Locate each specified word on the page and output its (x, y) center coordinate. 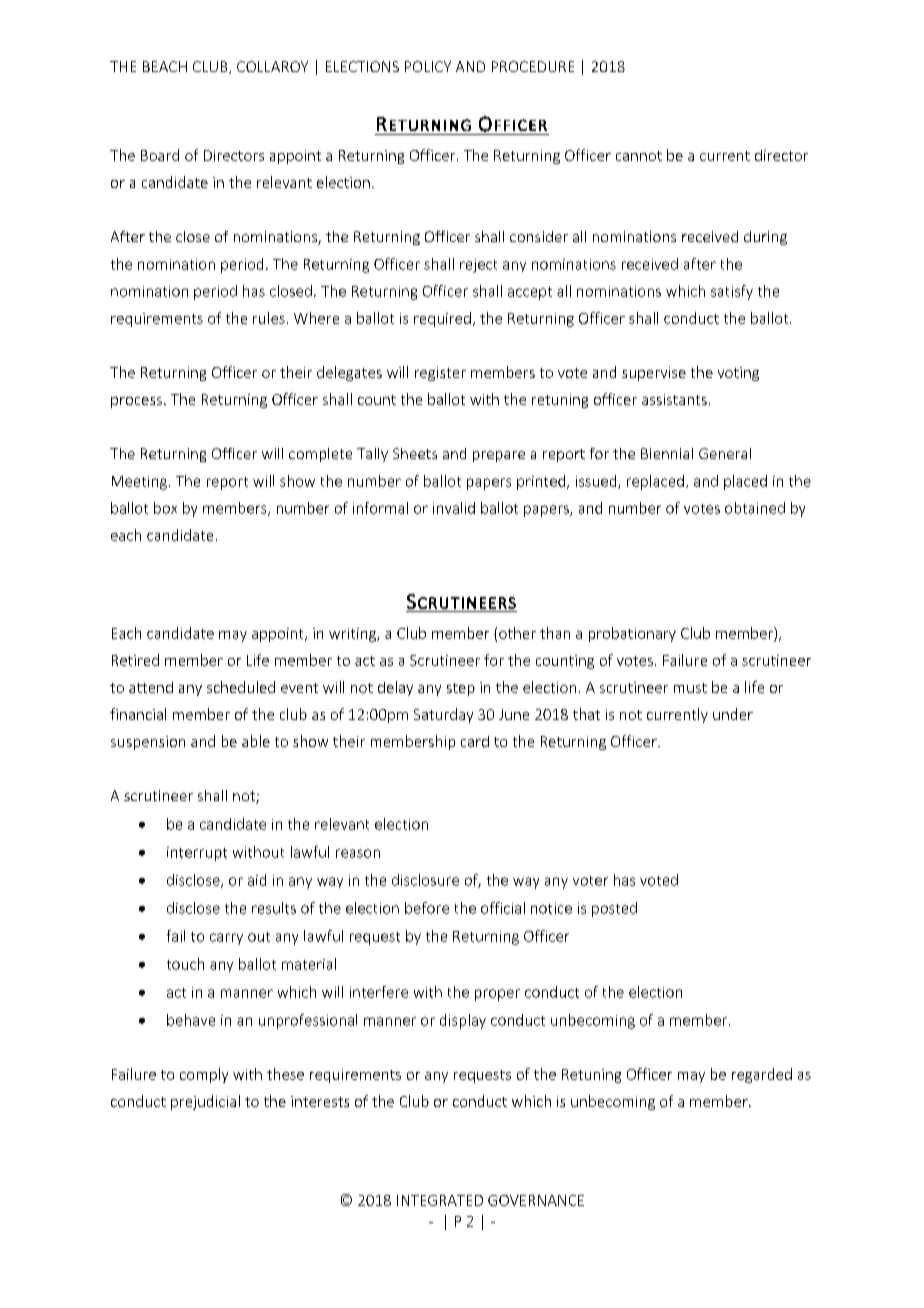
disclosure (425, 880)
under (733, 714)
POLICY (428, 66)
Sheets (415, 453)
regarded (762, 1075)
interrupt (197, 854)
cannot (639, 156)
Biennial (667, 453)
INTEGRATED (440, 1200)
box (165, 508)
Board (160, 155)
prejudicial (205, 1102)
